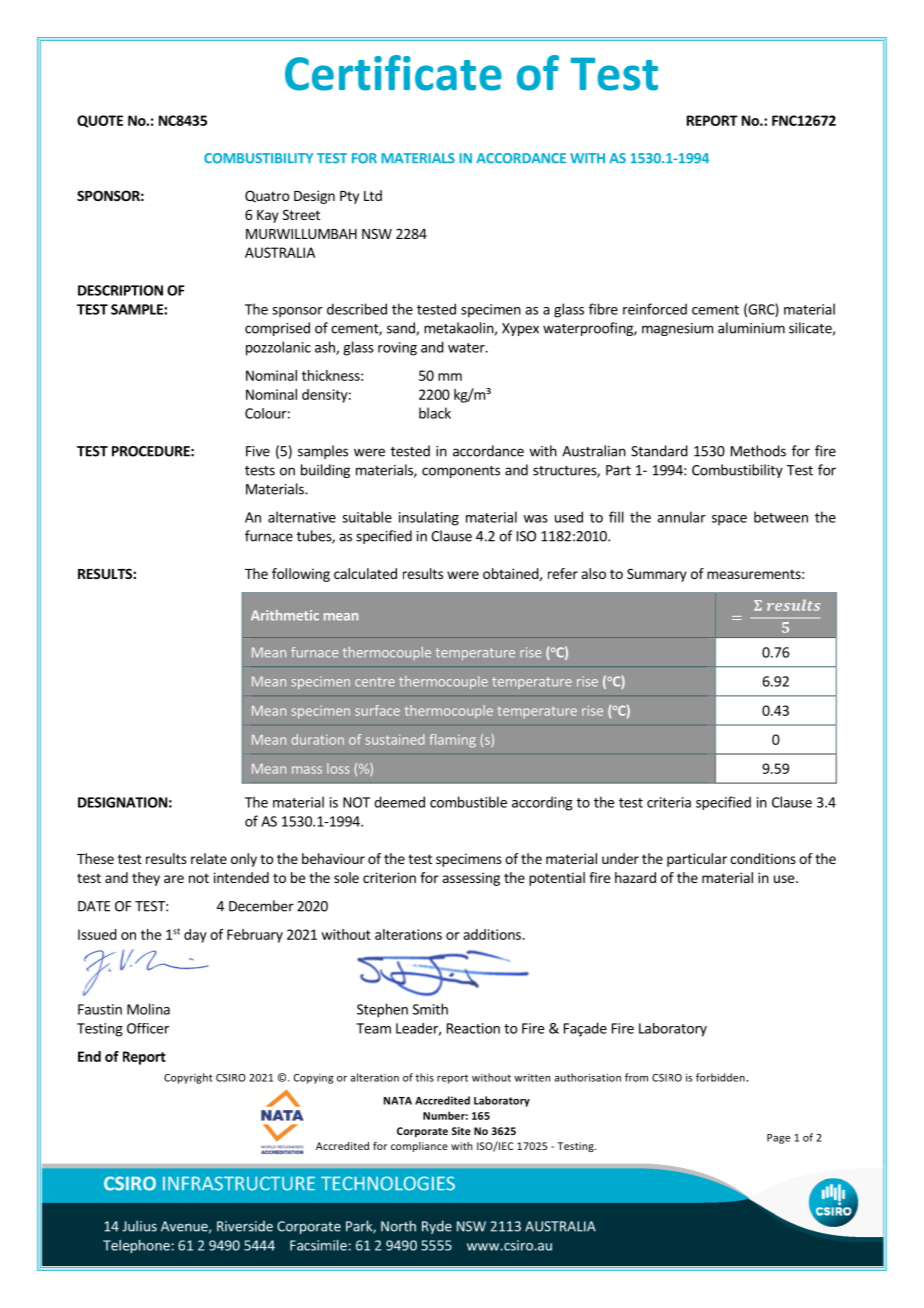 Image resolution: width=924 pixels, height=1308 pixels. I want to click on assessing, so click(471, 879).
